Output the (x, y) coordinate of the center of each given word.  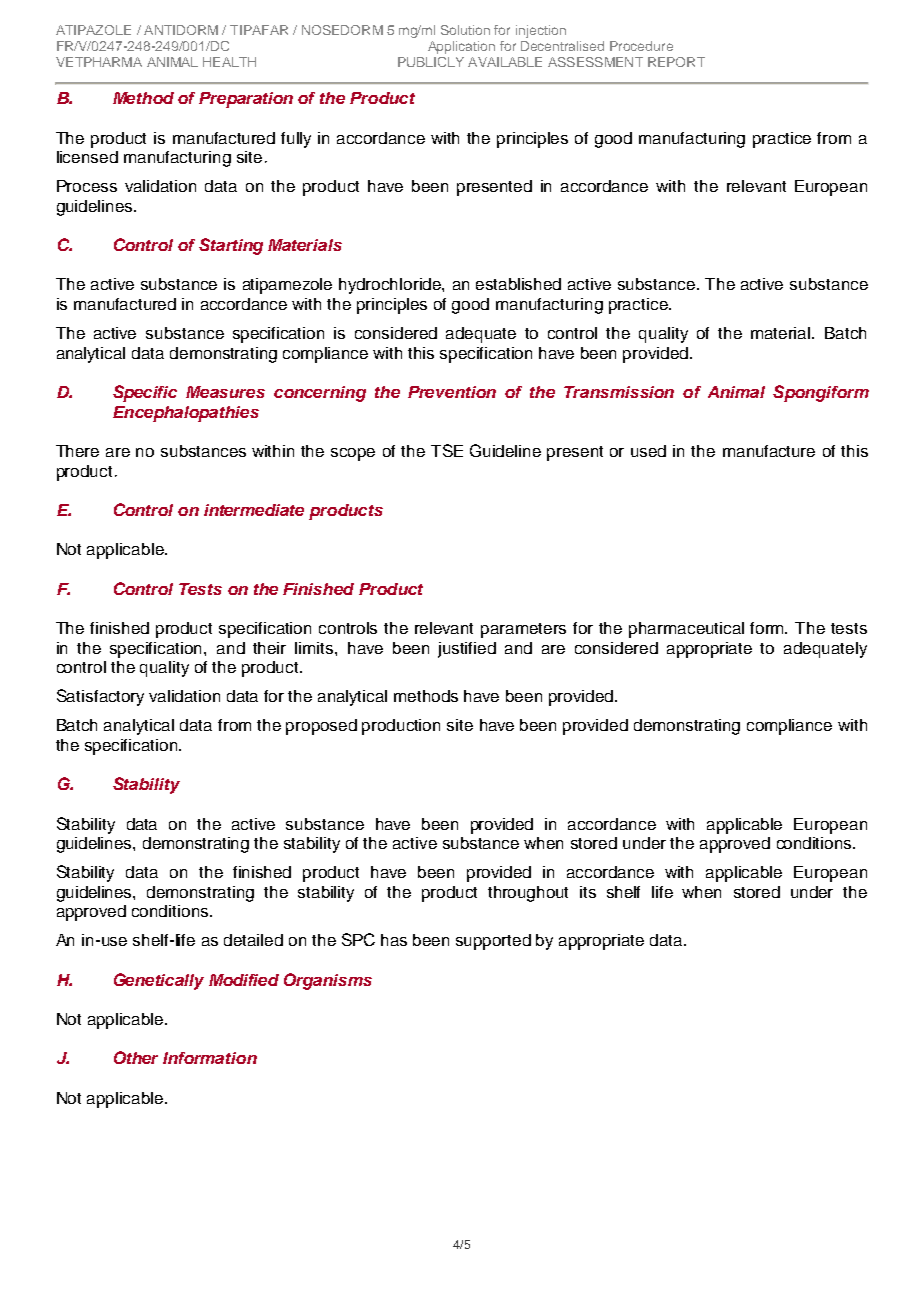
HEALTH (229, 62)
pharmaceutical (686, 630)
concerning (320, 394)
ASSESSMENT (595, 62)
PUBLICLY (431, 62)
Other (136, 1057)
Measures (225, 392)
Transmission (619, 392)
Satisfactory (100, 697)
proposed (321, 727)
